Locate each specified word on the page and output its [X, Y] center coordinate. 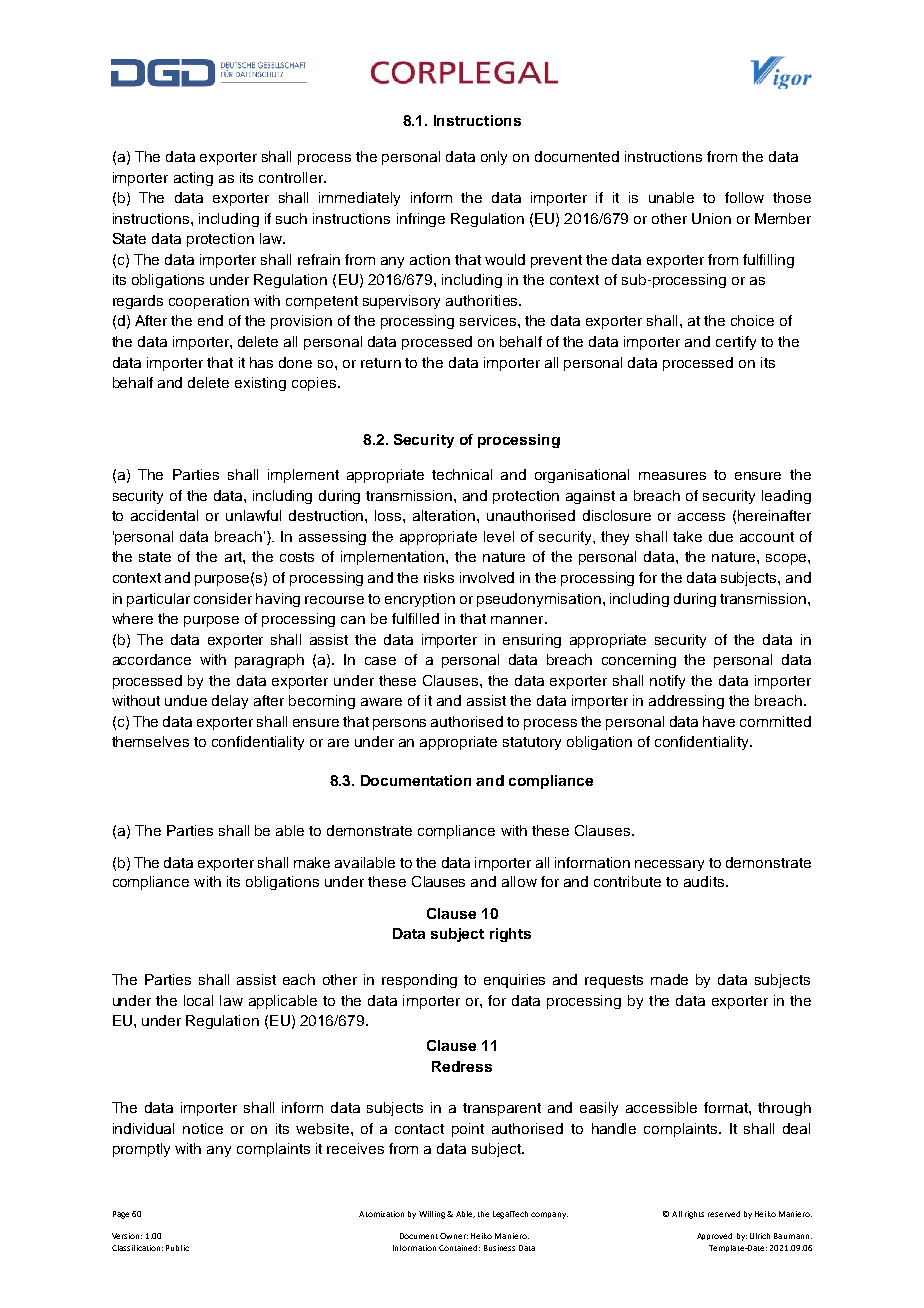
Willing [432, 1215]
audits [705, 881]
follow [744, 197]
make [312, 862]
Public [177, 1248]
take [687, 536]
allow [519, 881]
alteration [445, 515]
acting [193, 179]
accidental [164, 515]
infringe [421, 220]
